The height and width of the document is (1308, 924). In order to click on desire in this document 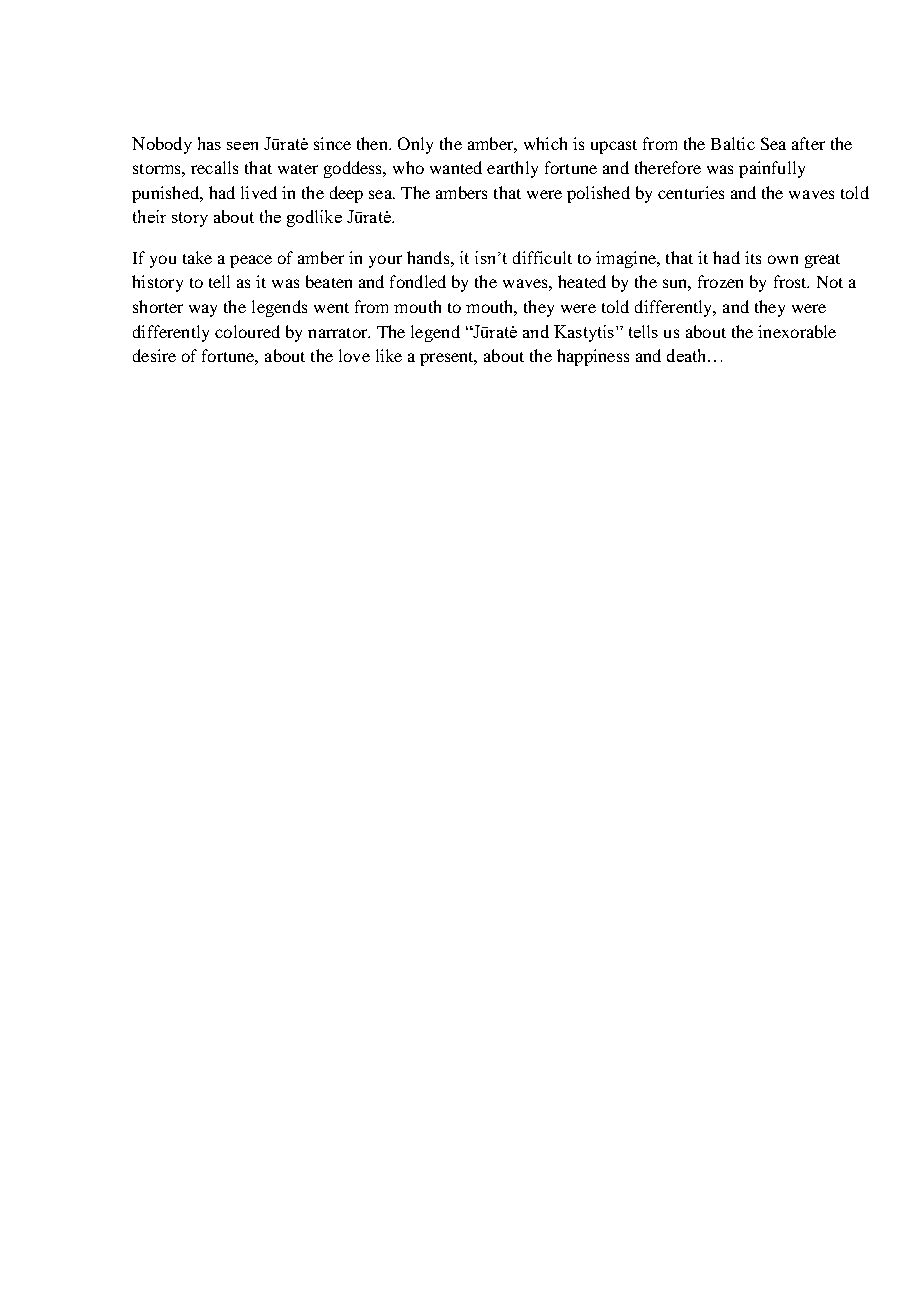, I will do `click(154, 355)`.
